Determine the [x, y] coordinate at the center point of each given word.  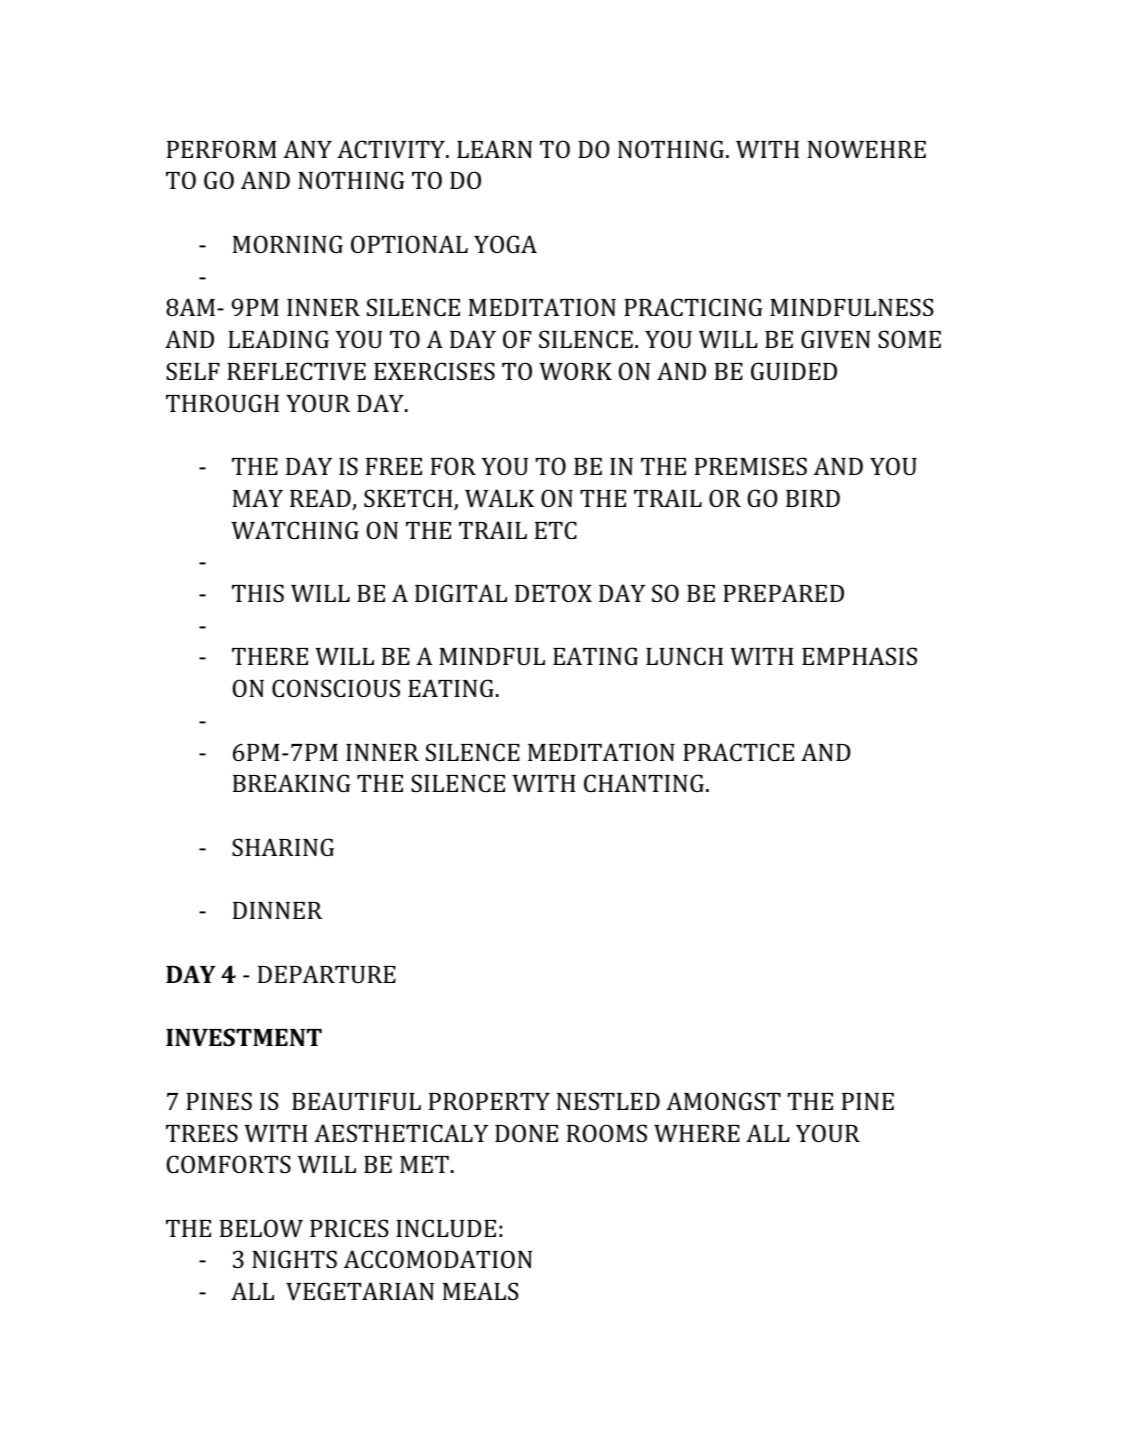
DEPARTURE [327, 974]
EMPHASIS [859, 656]
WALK [499, 498]
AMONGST [723, 1101]
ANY [307, 149]
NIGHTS [294, 1259]
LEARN [494, 149]
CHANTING [644, 783]
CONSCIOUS [336, 688]
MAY [258, 498]
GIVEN [835, 339]
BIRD [813, 498]
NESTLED [608, 1101]
